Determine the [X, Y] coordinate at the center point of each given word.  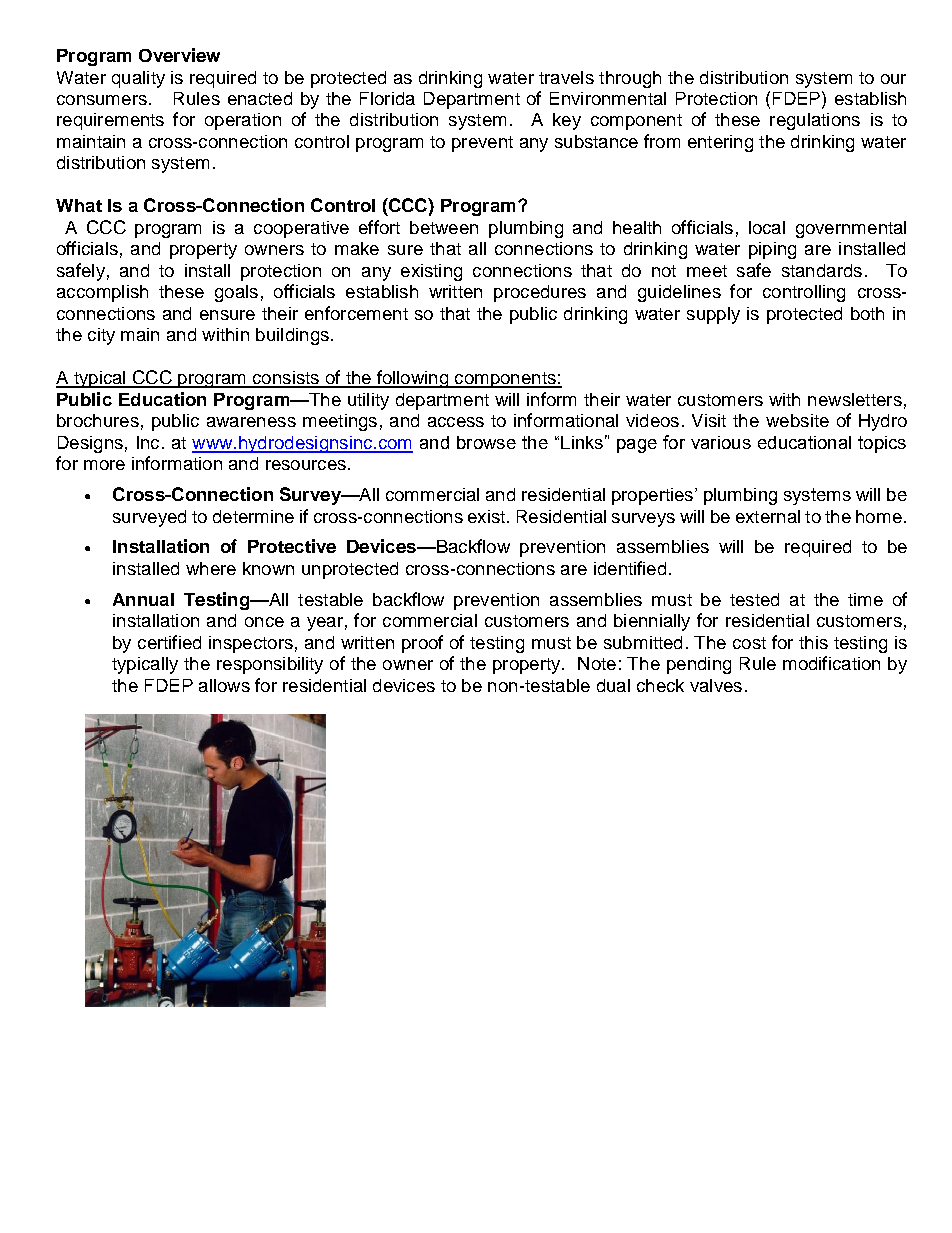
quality [138, 79]
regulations [815, 121]
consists [286, 379]
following [412, 379]
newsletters [855, 399]
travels [566, 77]
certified [169, 642]
